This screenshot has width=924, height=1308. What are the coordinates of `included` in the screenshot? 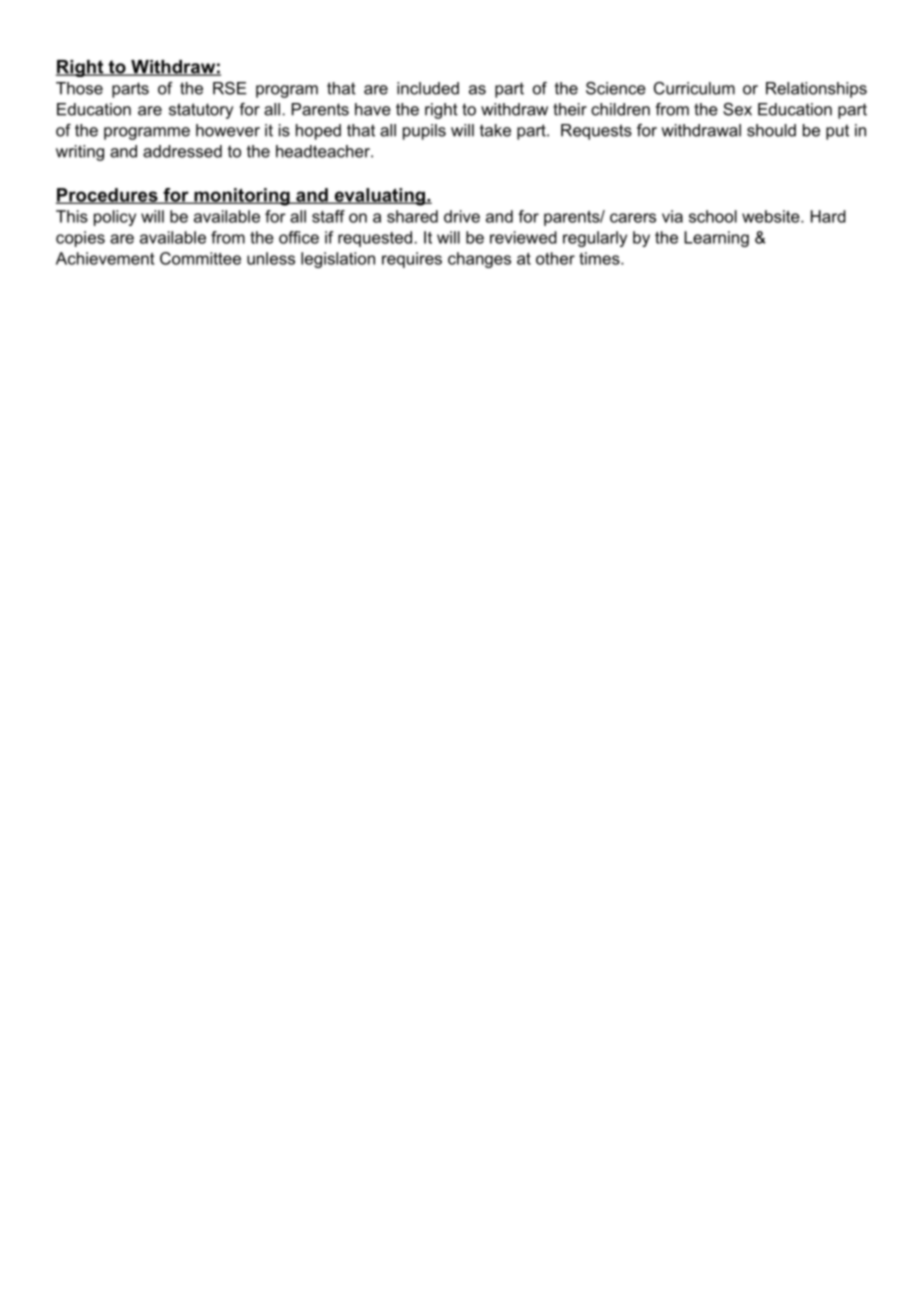 It's located at (428, 88).
